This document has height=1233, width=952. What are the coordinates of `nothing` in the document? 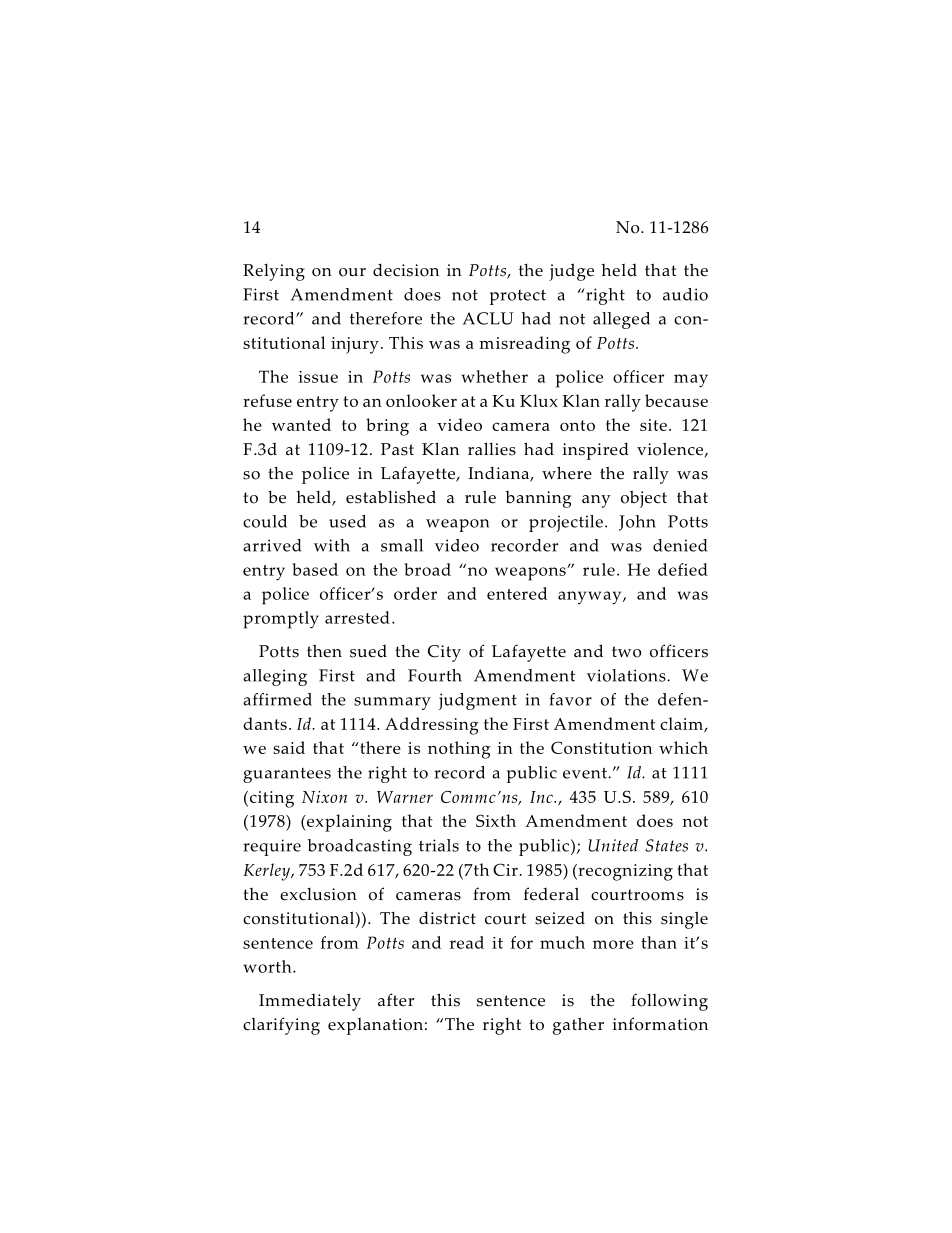 It's located at (459, 750).
